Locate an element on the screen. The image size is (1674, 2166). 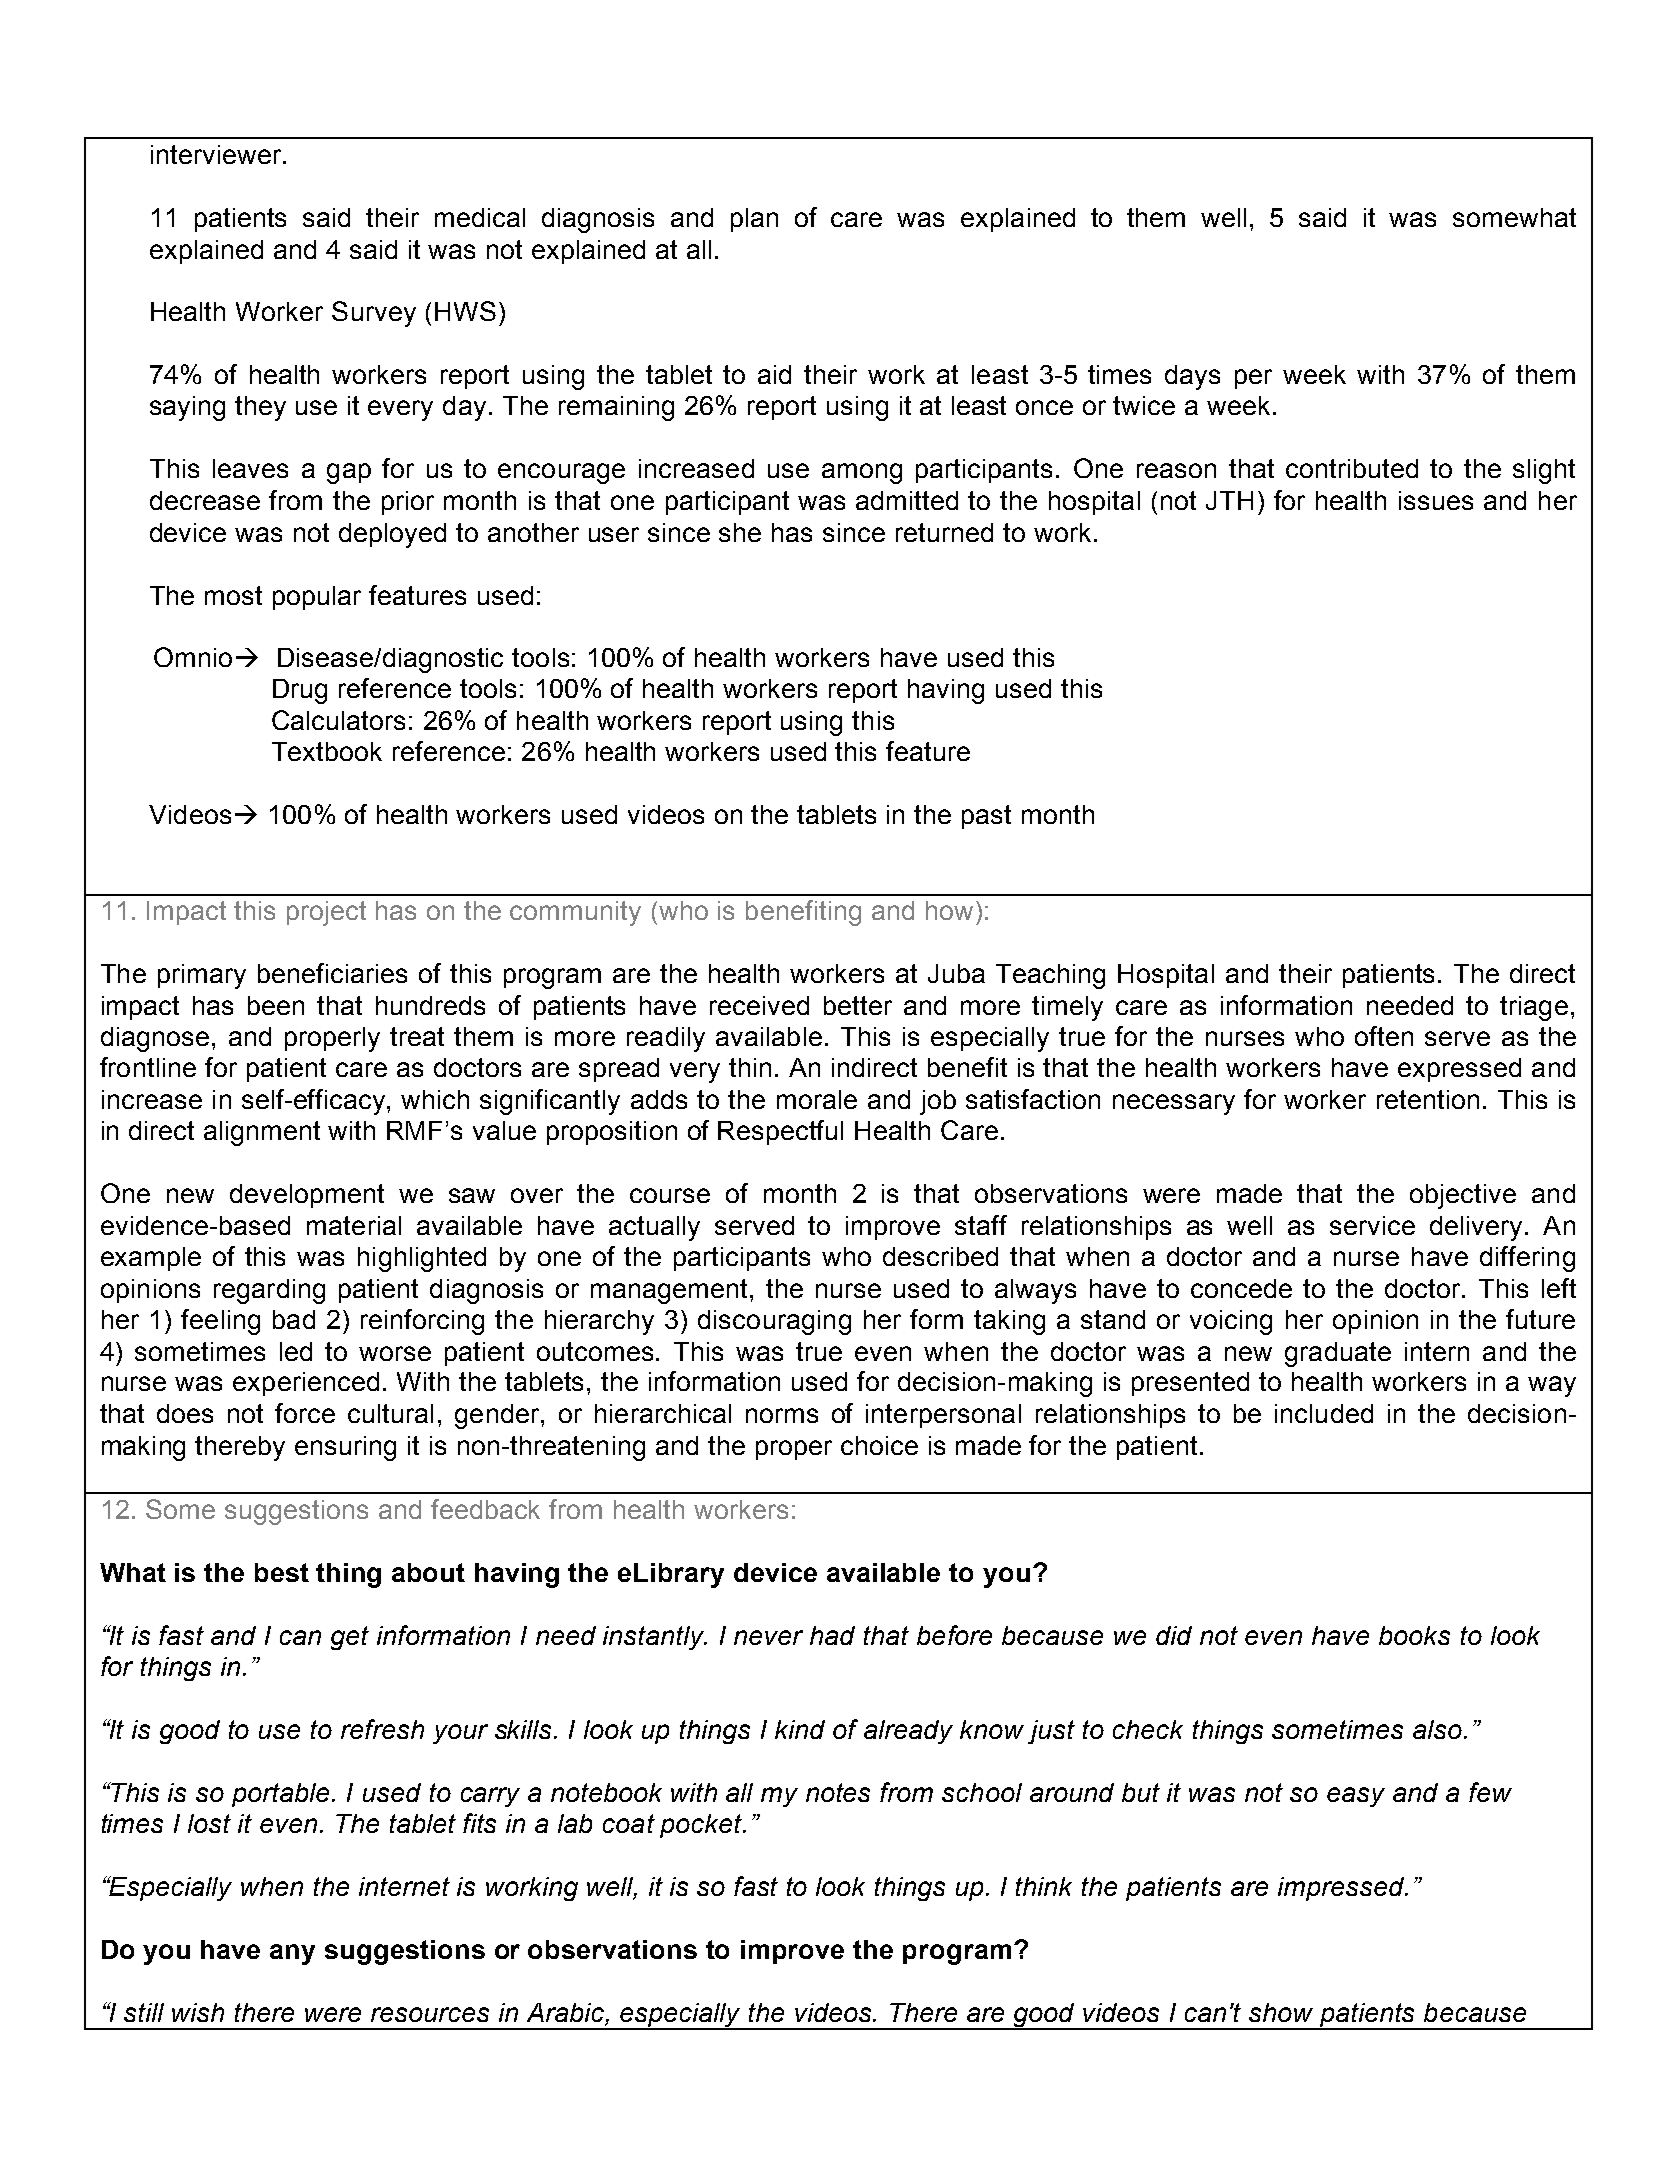
past is located at coordinates (986, 817).
